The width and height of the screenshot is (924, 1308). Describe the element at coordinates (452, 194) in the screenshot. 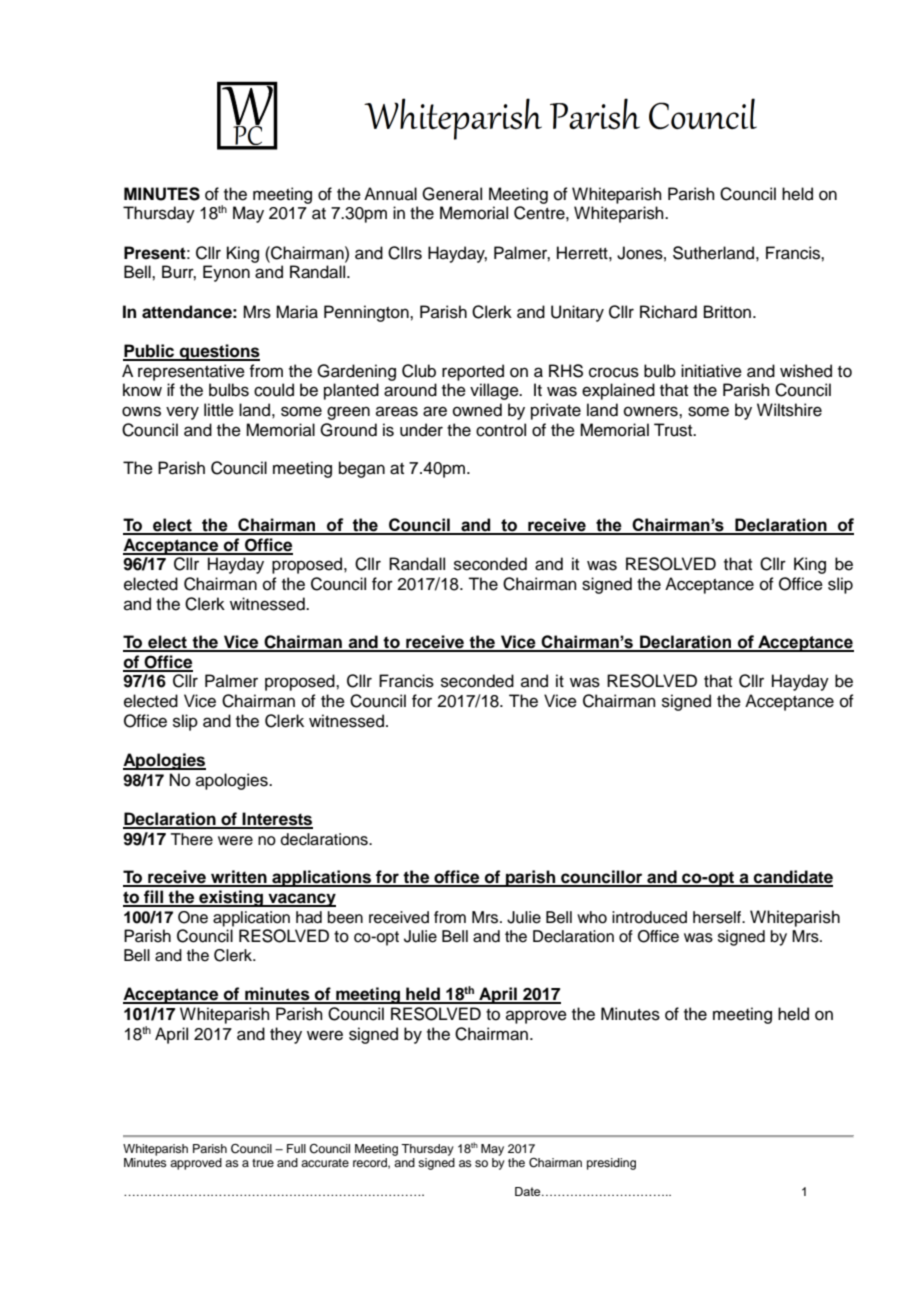

I see `General` at that location.
